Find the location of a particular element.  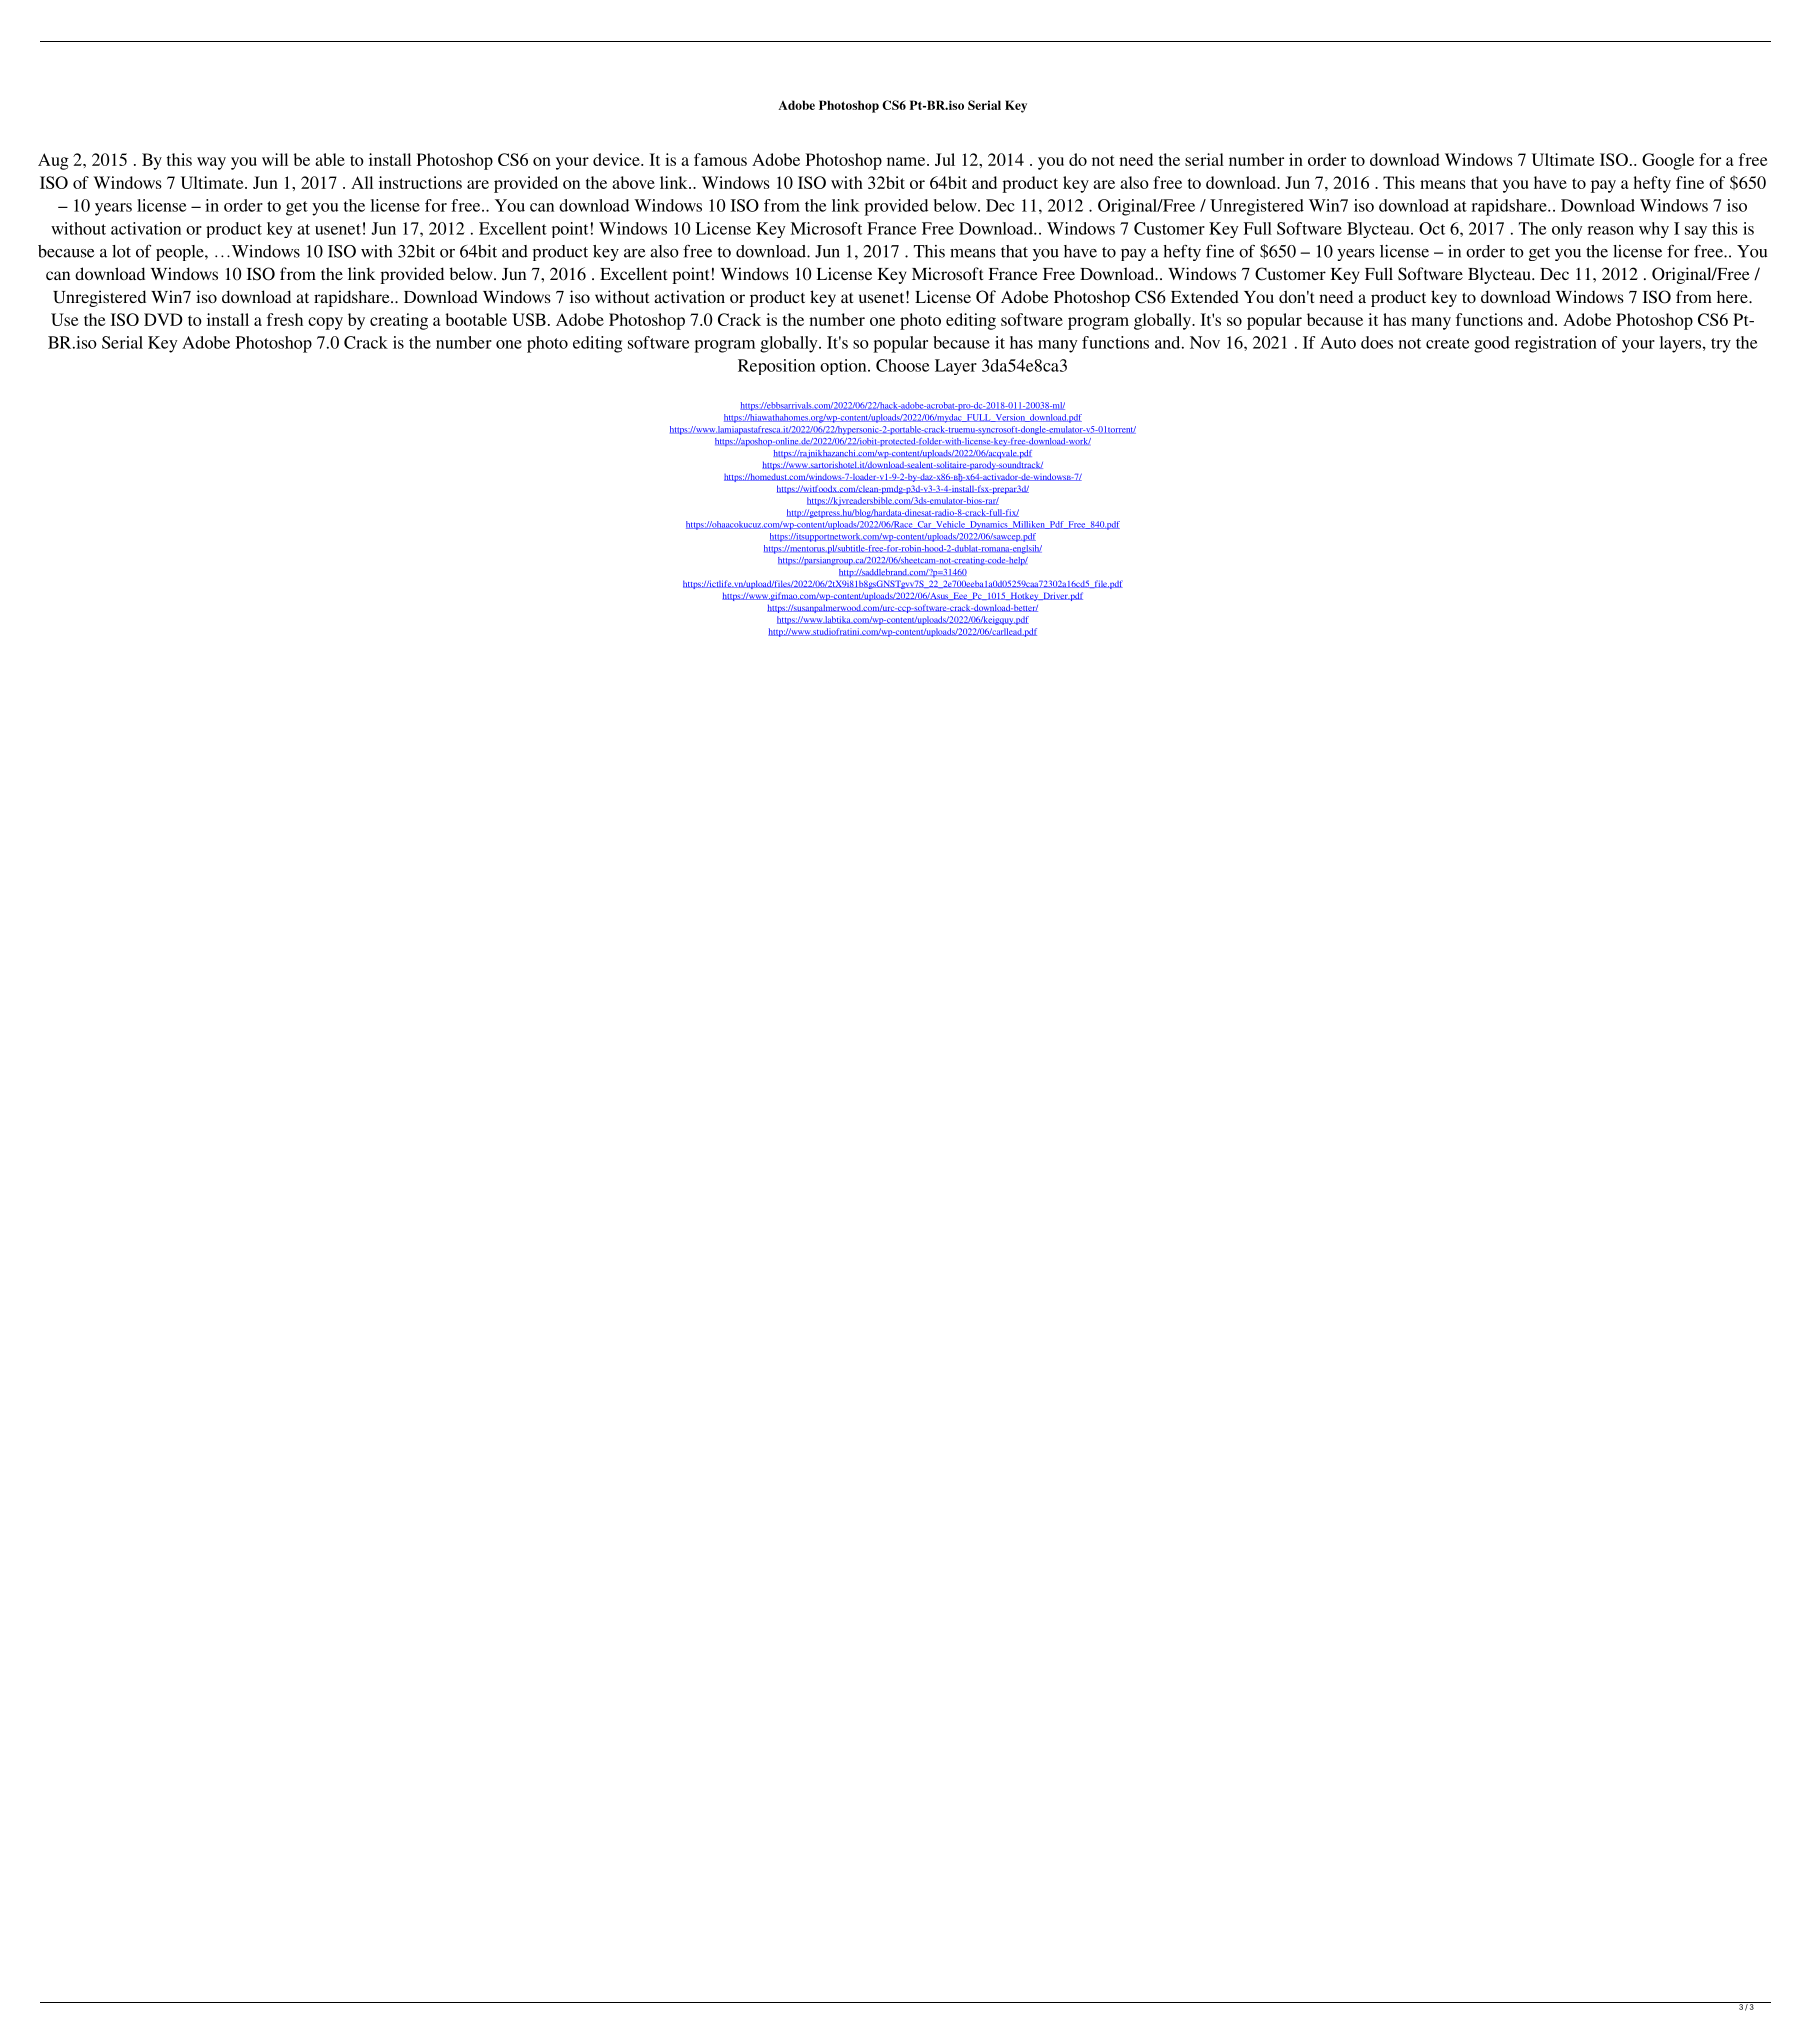

Choose is located at coordinates (902, 365).
